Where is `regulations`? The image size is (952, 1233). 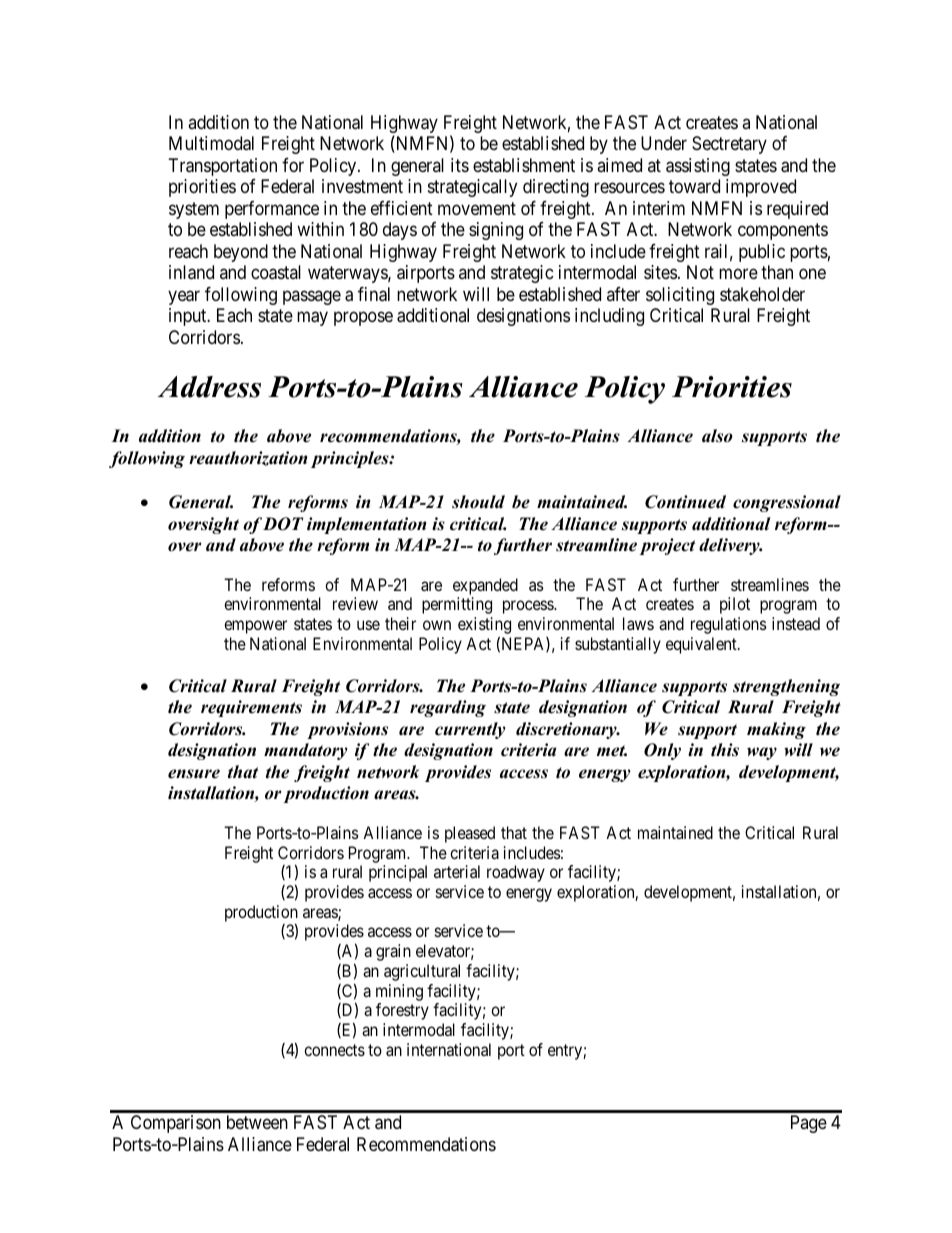 regulations is located at coordinates (729, 625).
